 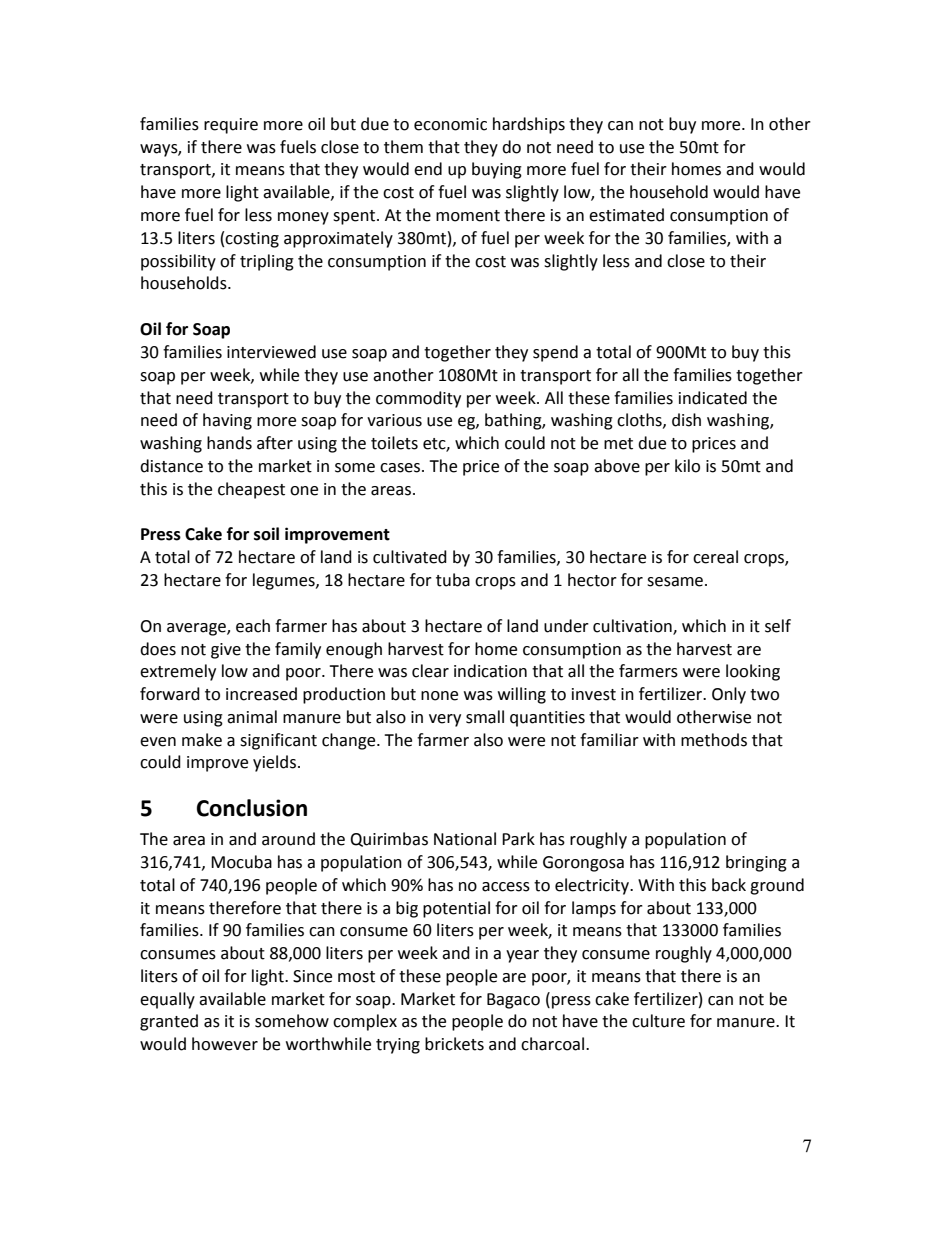 What do you see at coordinates (626, 215) in the screenshot?
I see `estimated` at bounding box center [626, 215].
